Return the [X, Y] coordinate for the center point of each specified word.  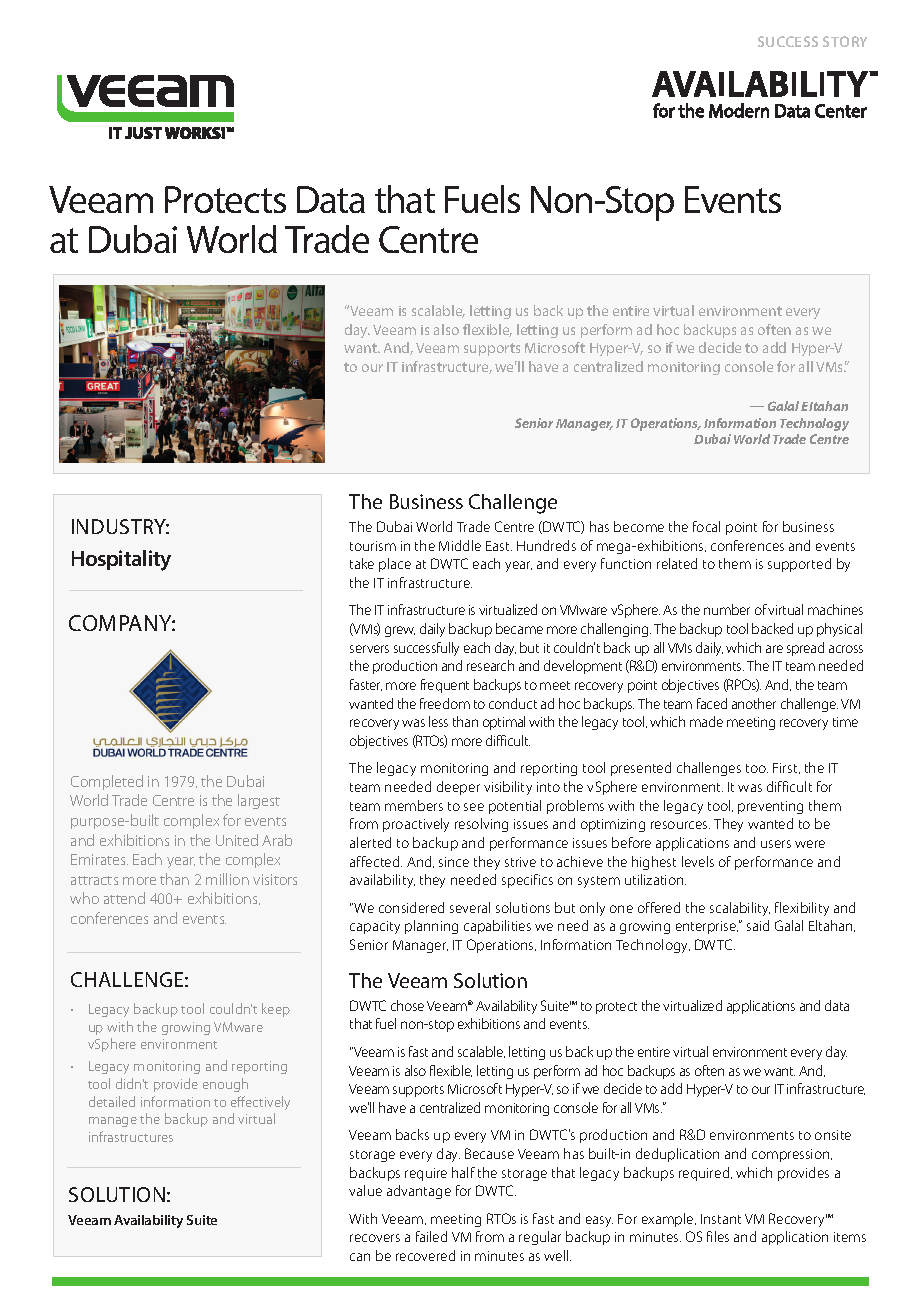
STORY [845, 41]
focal [706, 526]
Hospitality [121, 560]
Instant [721, 1219]
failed [431, 1236]
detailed [112, 1101]
